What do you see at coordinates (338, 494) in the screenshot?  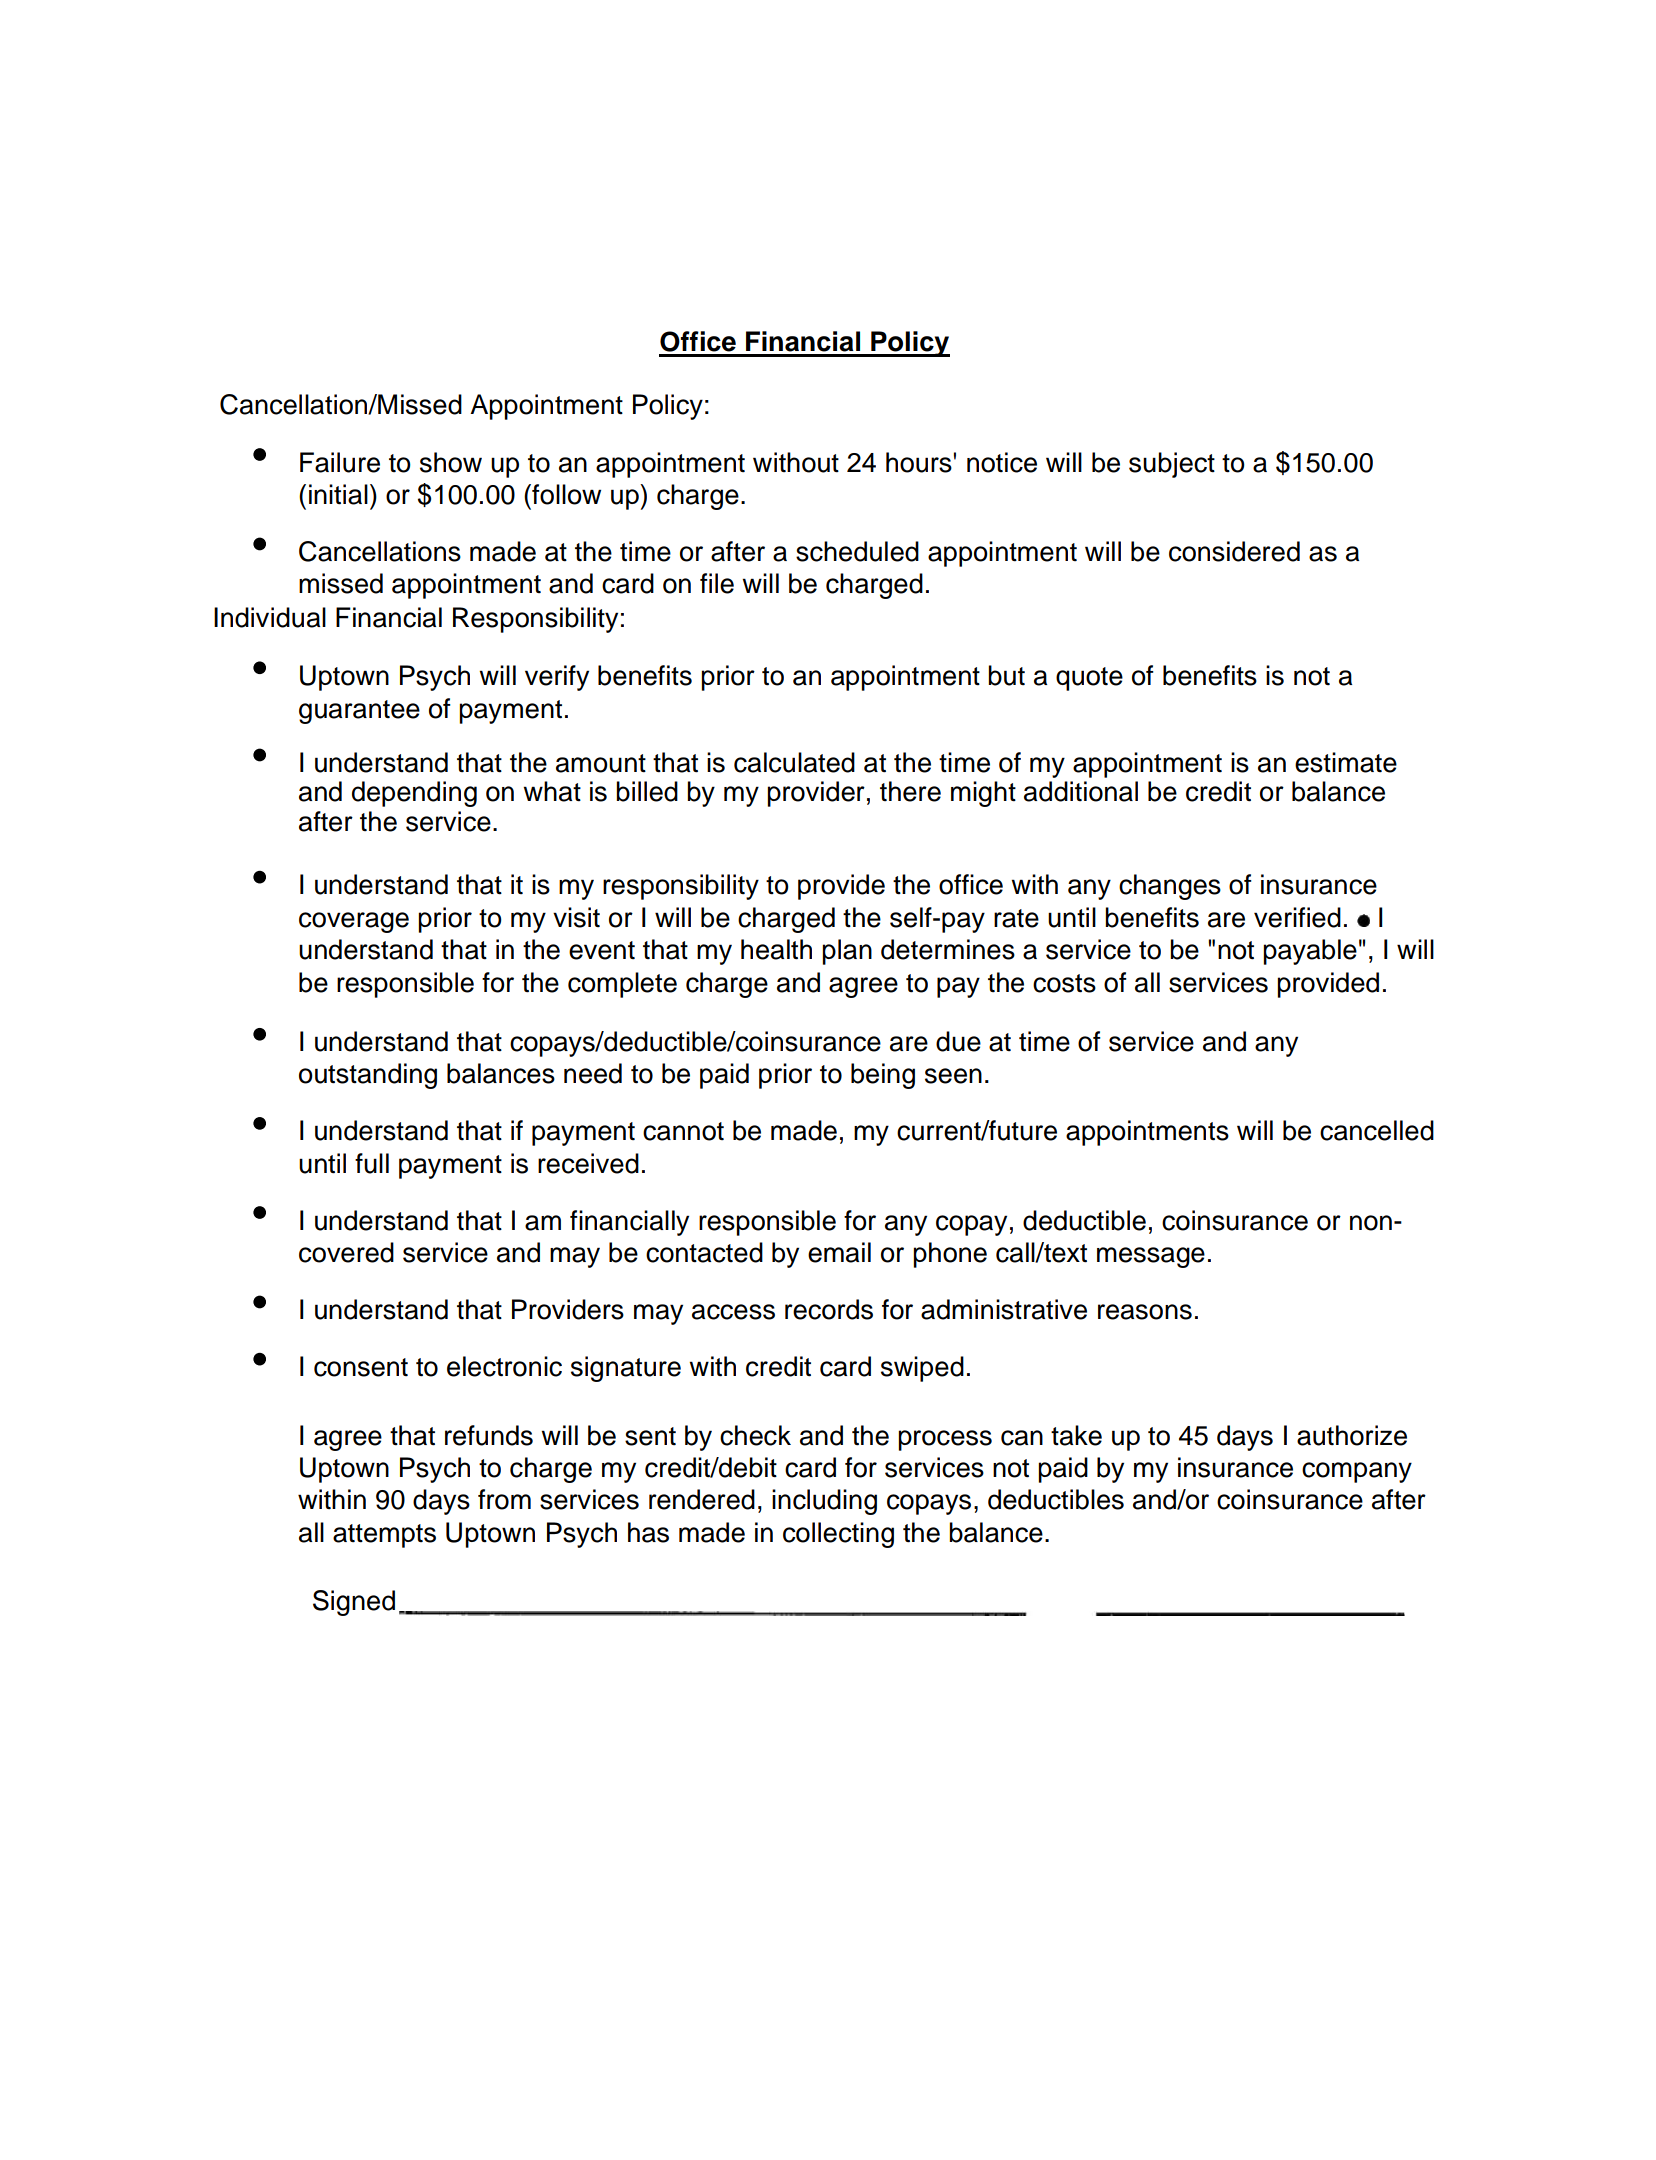 I see `initial` at bounding box center [338, 494].
